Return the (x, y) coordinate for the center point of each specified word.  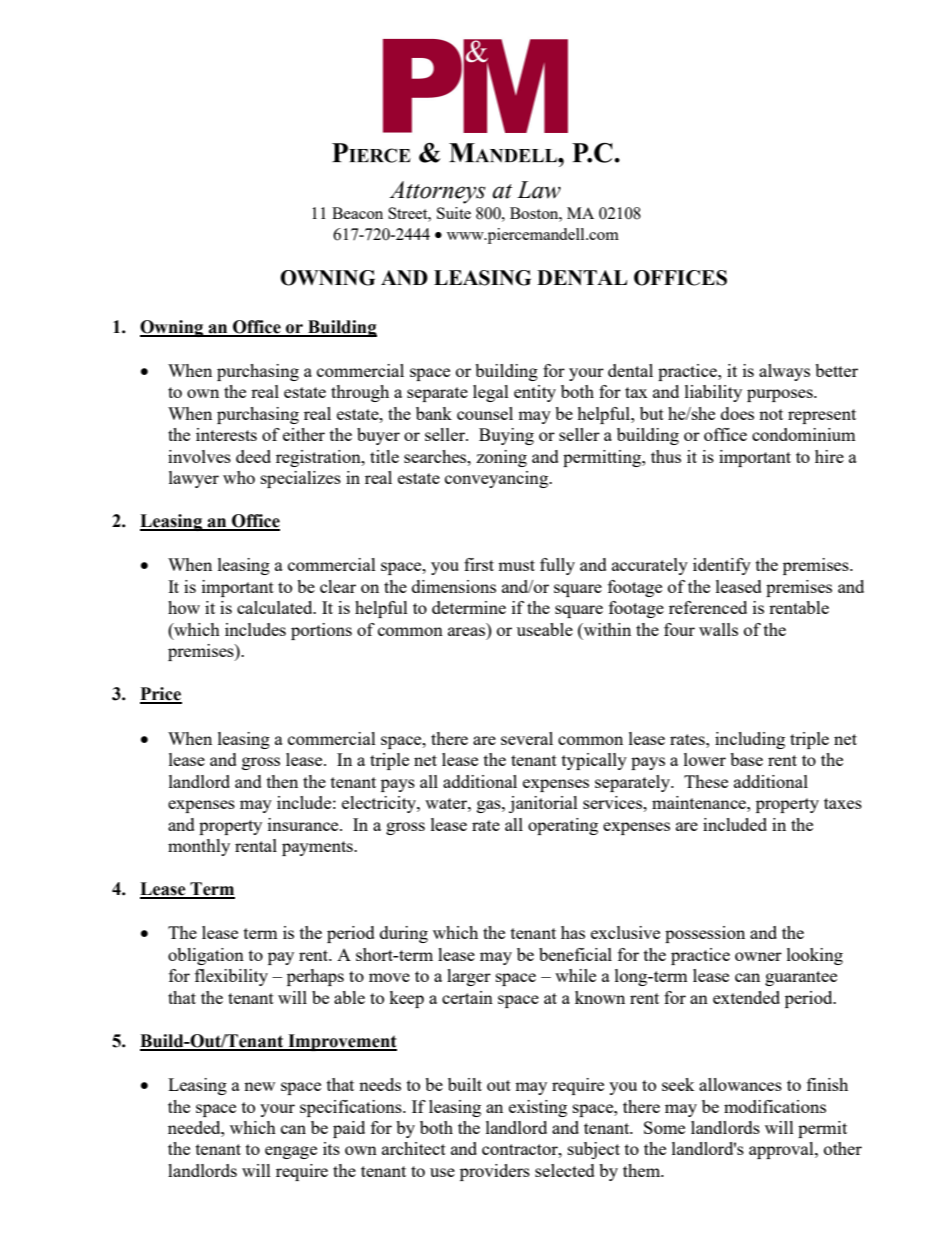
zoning (501, 458)
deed (253, 456)
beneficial (575, 954)
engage (291, 1152)
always (784, 372)
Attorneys (437, 192)
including (750, 740)
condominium (804, 434)
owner (758, 956)
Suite (454, 213)
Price (161, 695)
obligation (206, 956)
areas (468, 633)
